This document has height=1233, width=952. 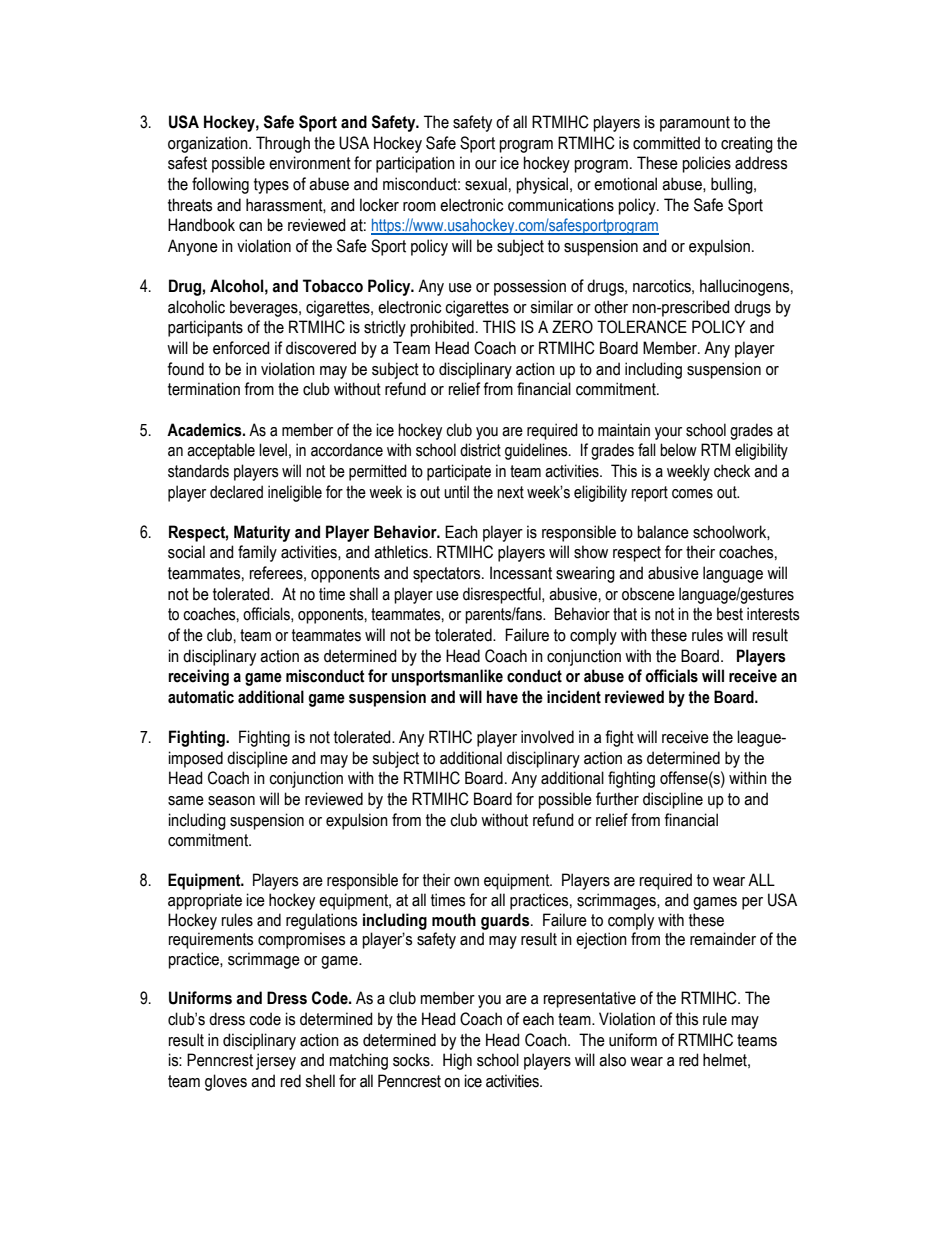 What do you see at coordinates (276, 1061) in the document?
I see `jersey` at bounding box center [276, 1061].
